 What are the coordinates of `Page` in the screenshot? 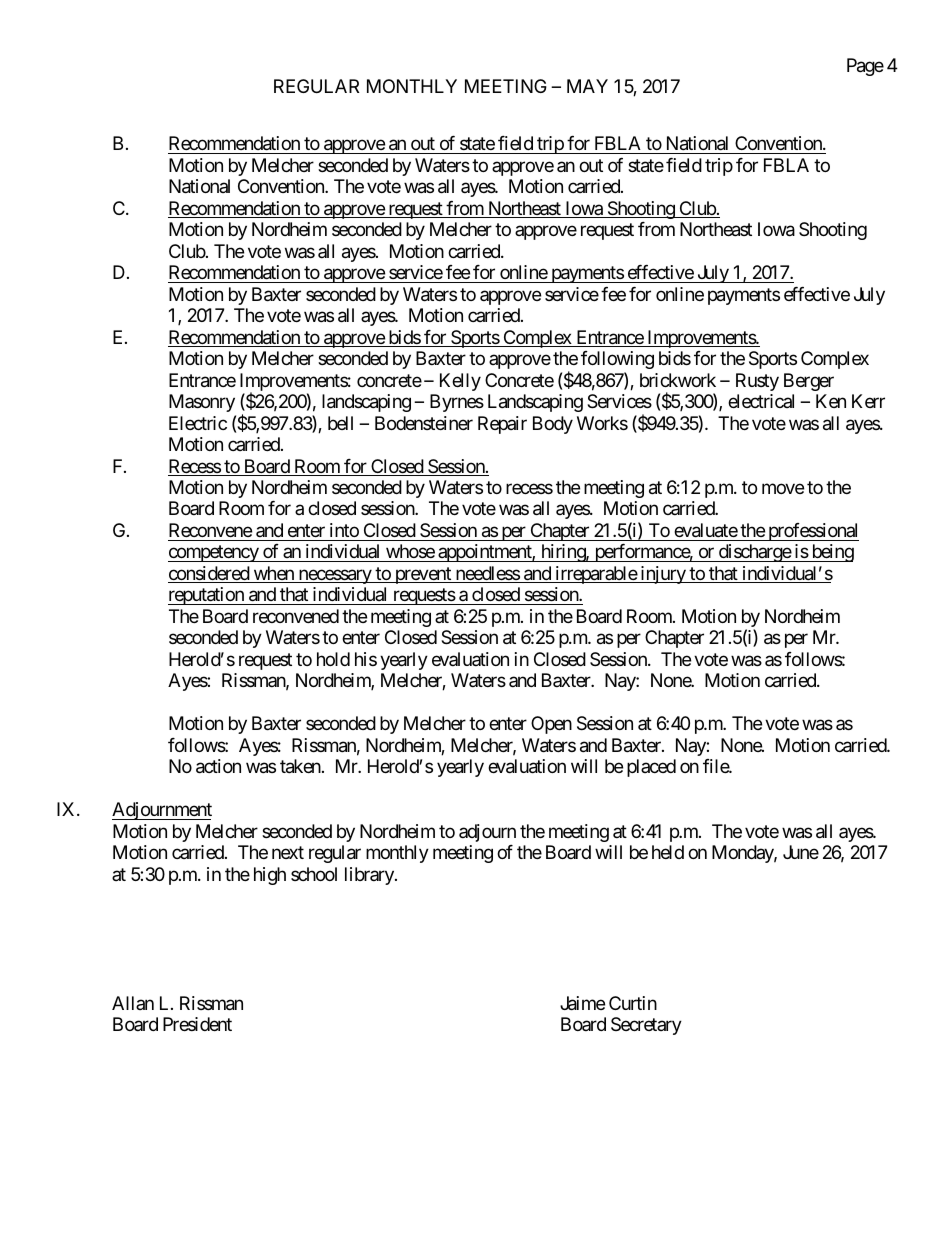 It's located at (865, 67).
